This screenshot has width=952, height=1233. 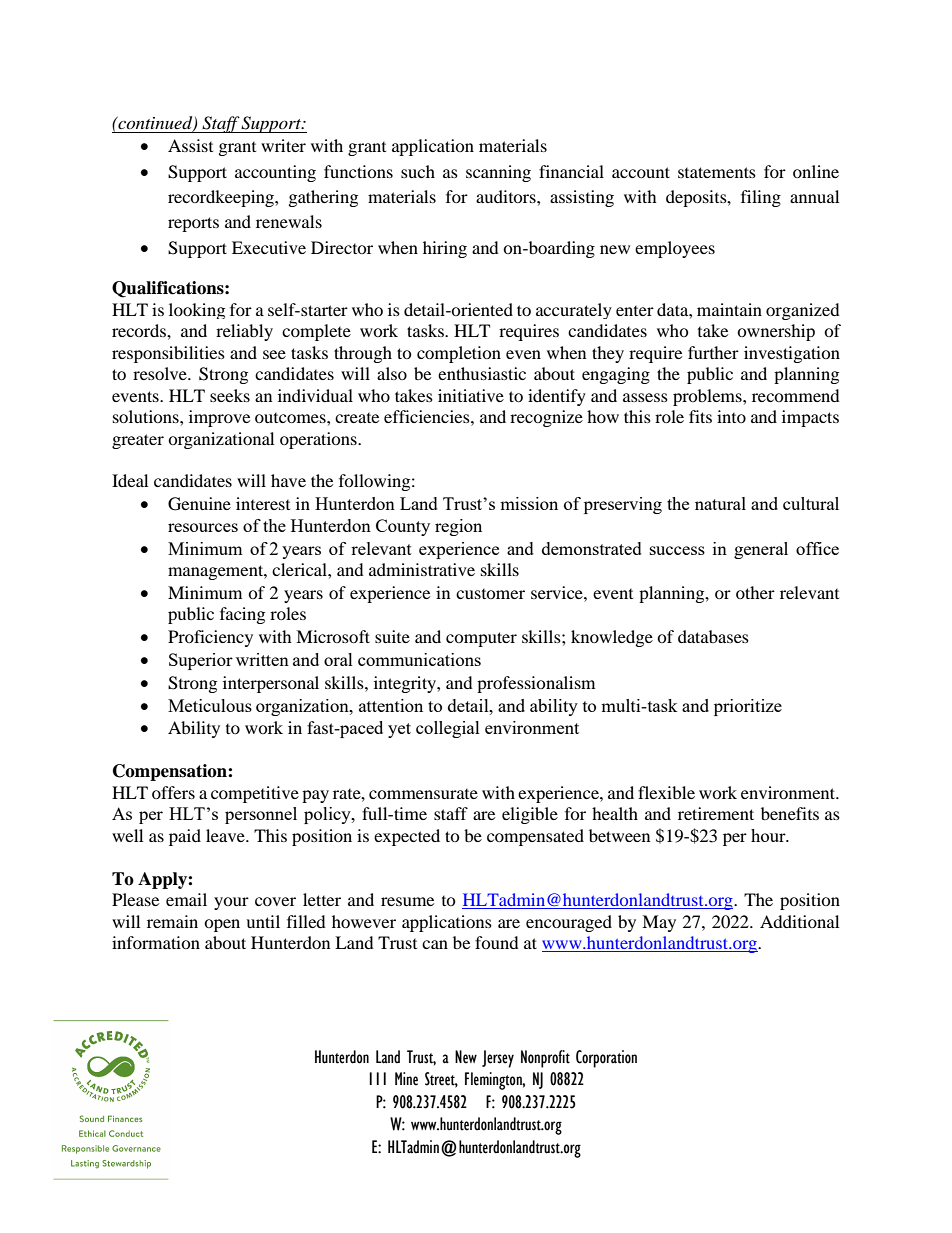 I want to click on recordkeeping, so click(x=222, y=198).
